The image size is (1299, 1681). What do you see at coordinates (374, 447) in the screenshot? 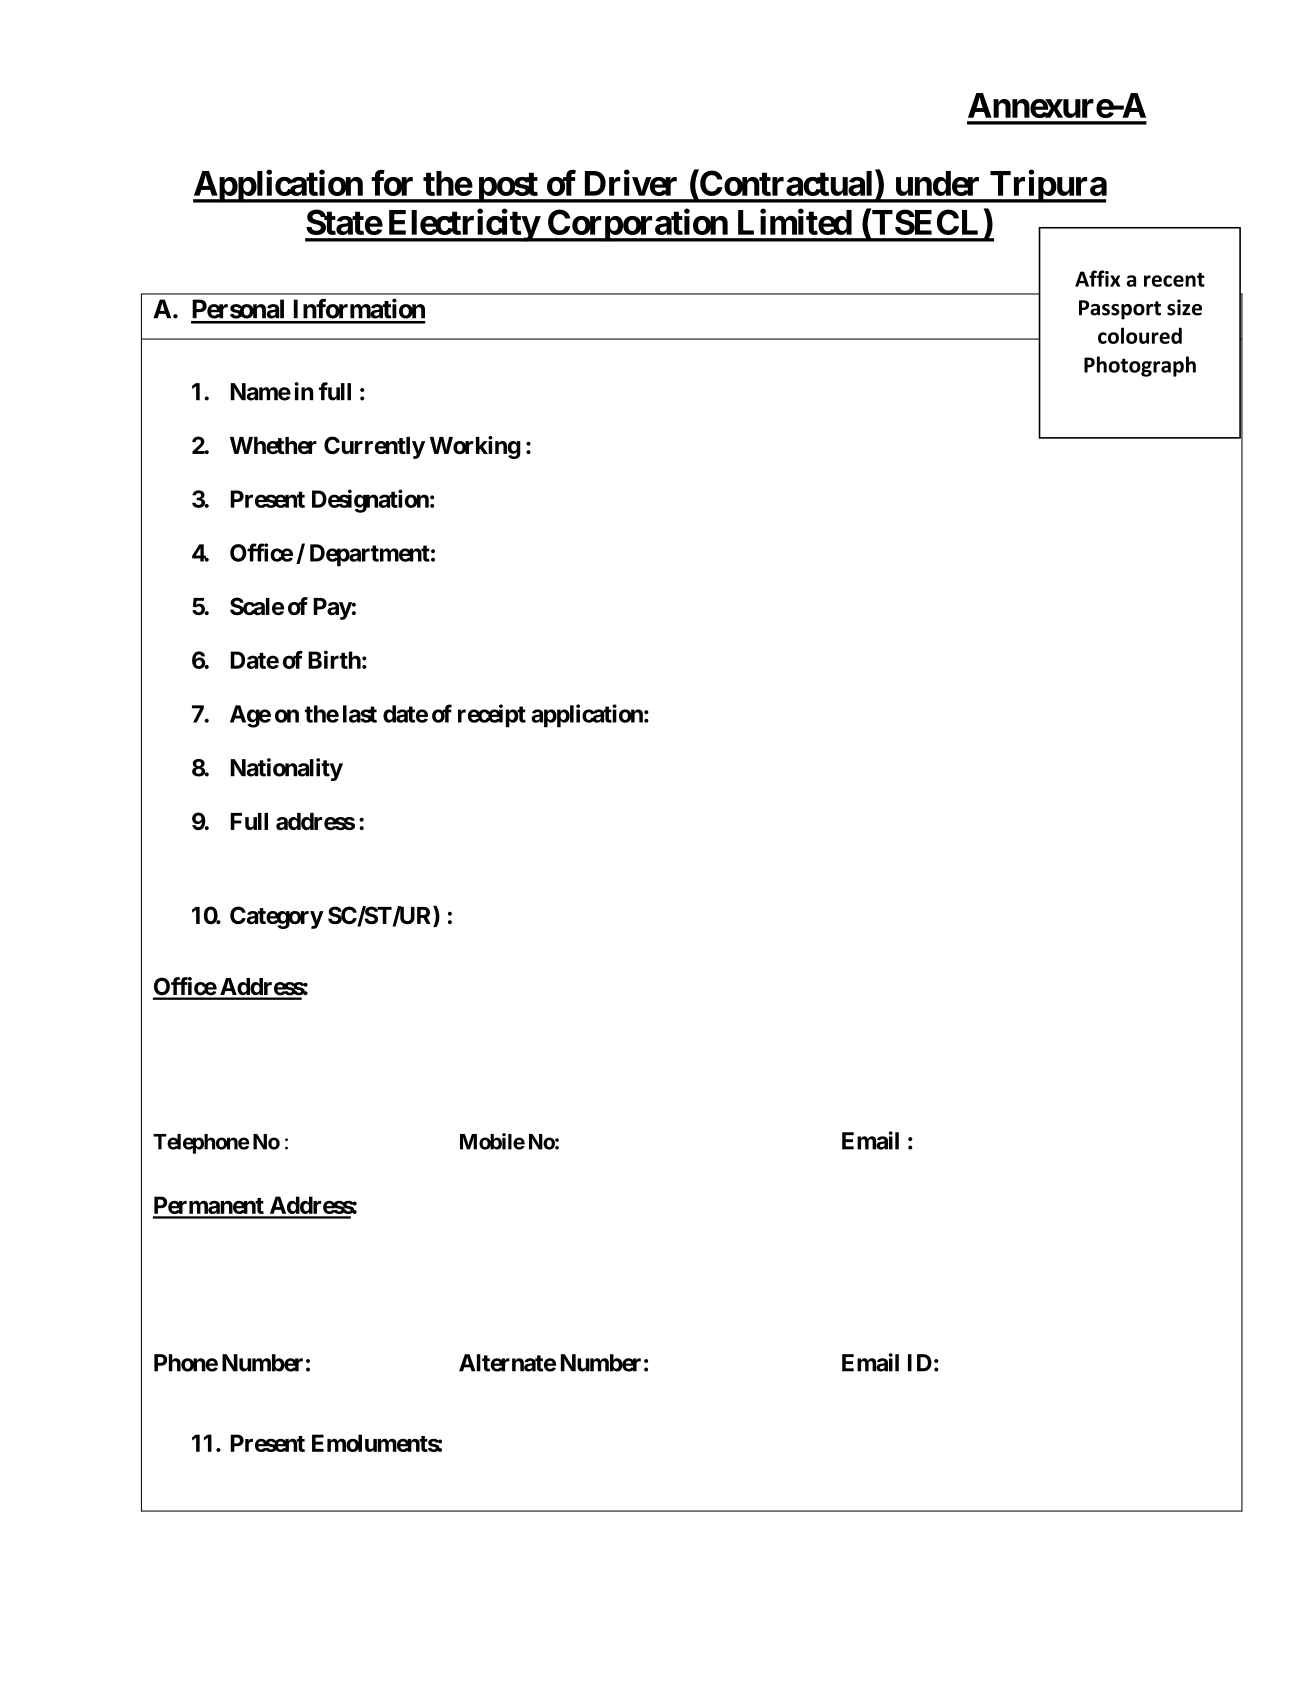
I see `Currently` at bounding box center [374, 447].
